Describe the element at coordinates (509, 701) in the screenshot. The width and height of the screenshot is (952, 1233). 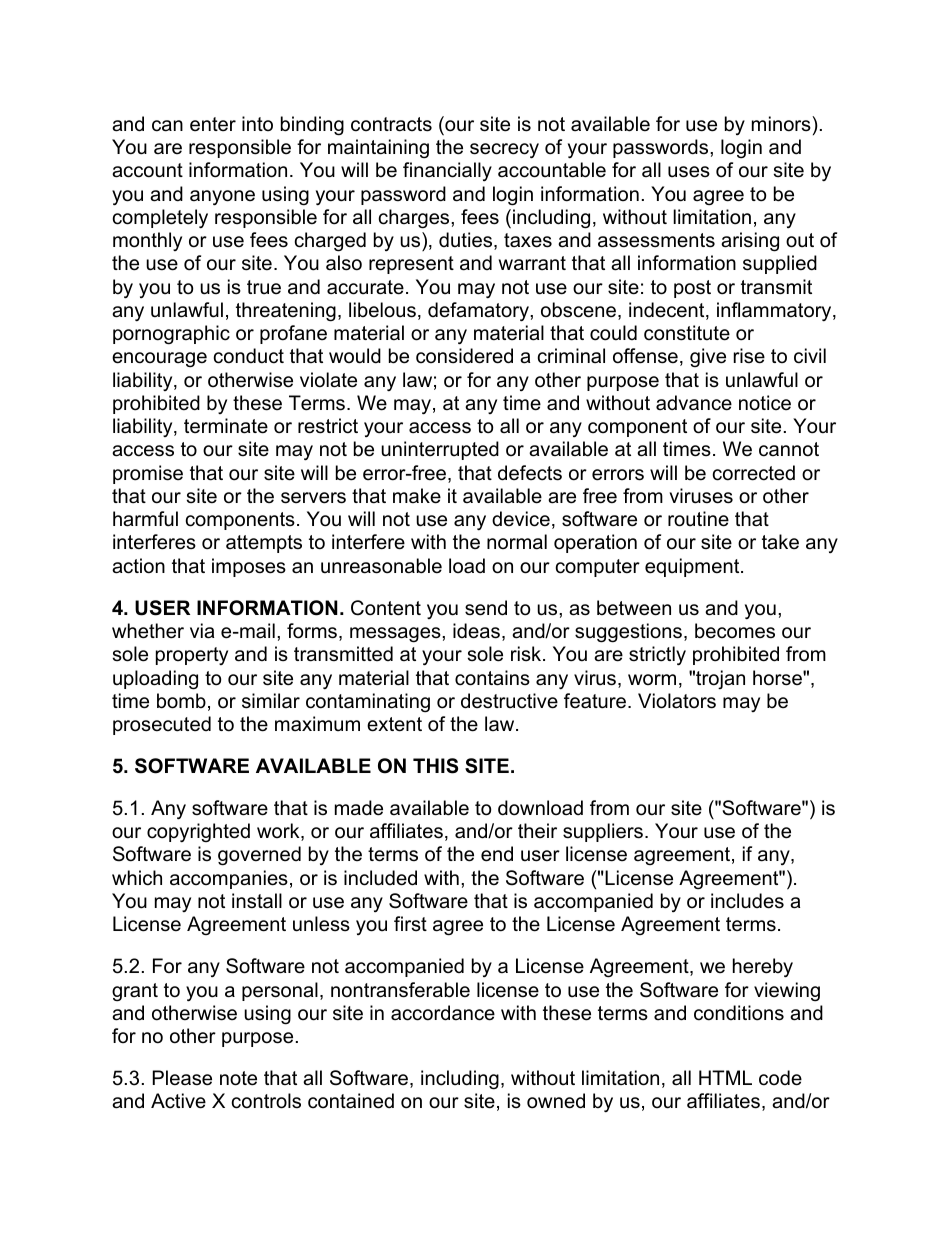
I see `destructive` at that location.
